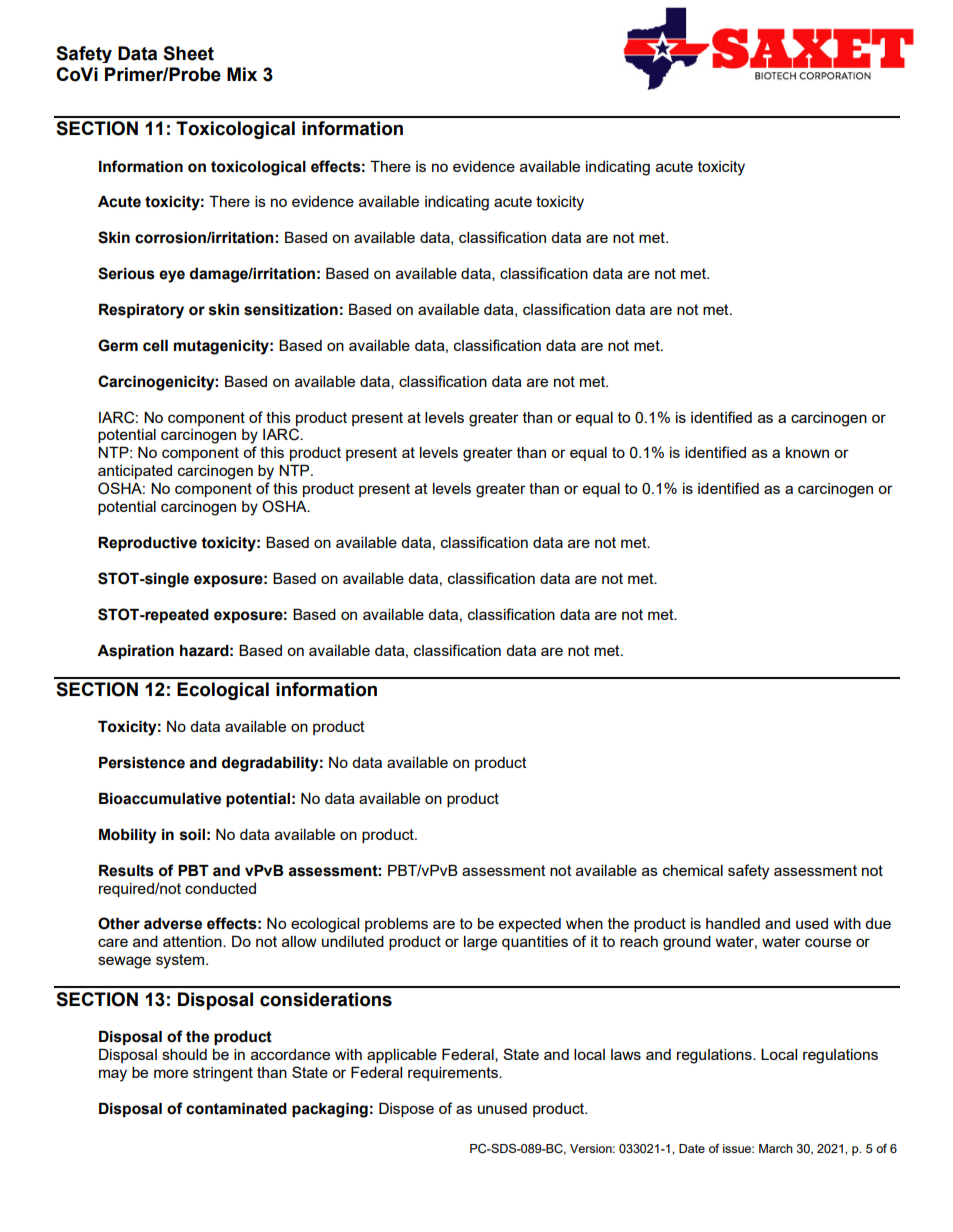 This screenshot has width=953, height=1232. Describe the element at coordinates (135, 652) in the screenshot. I see `Aspiration` at that location.
